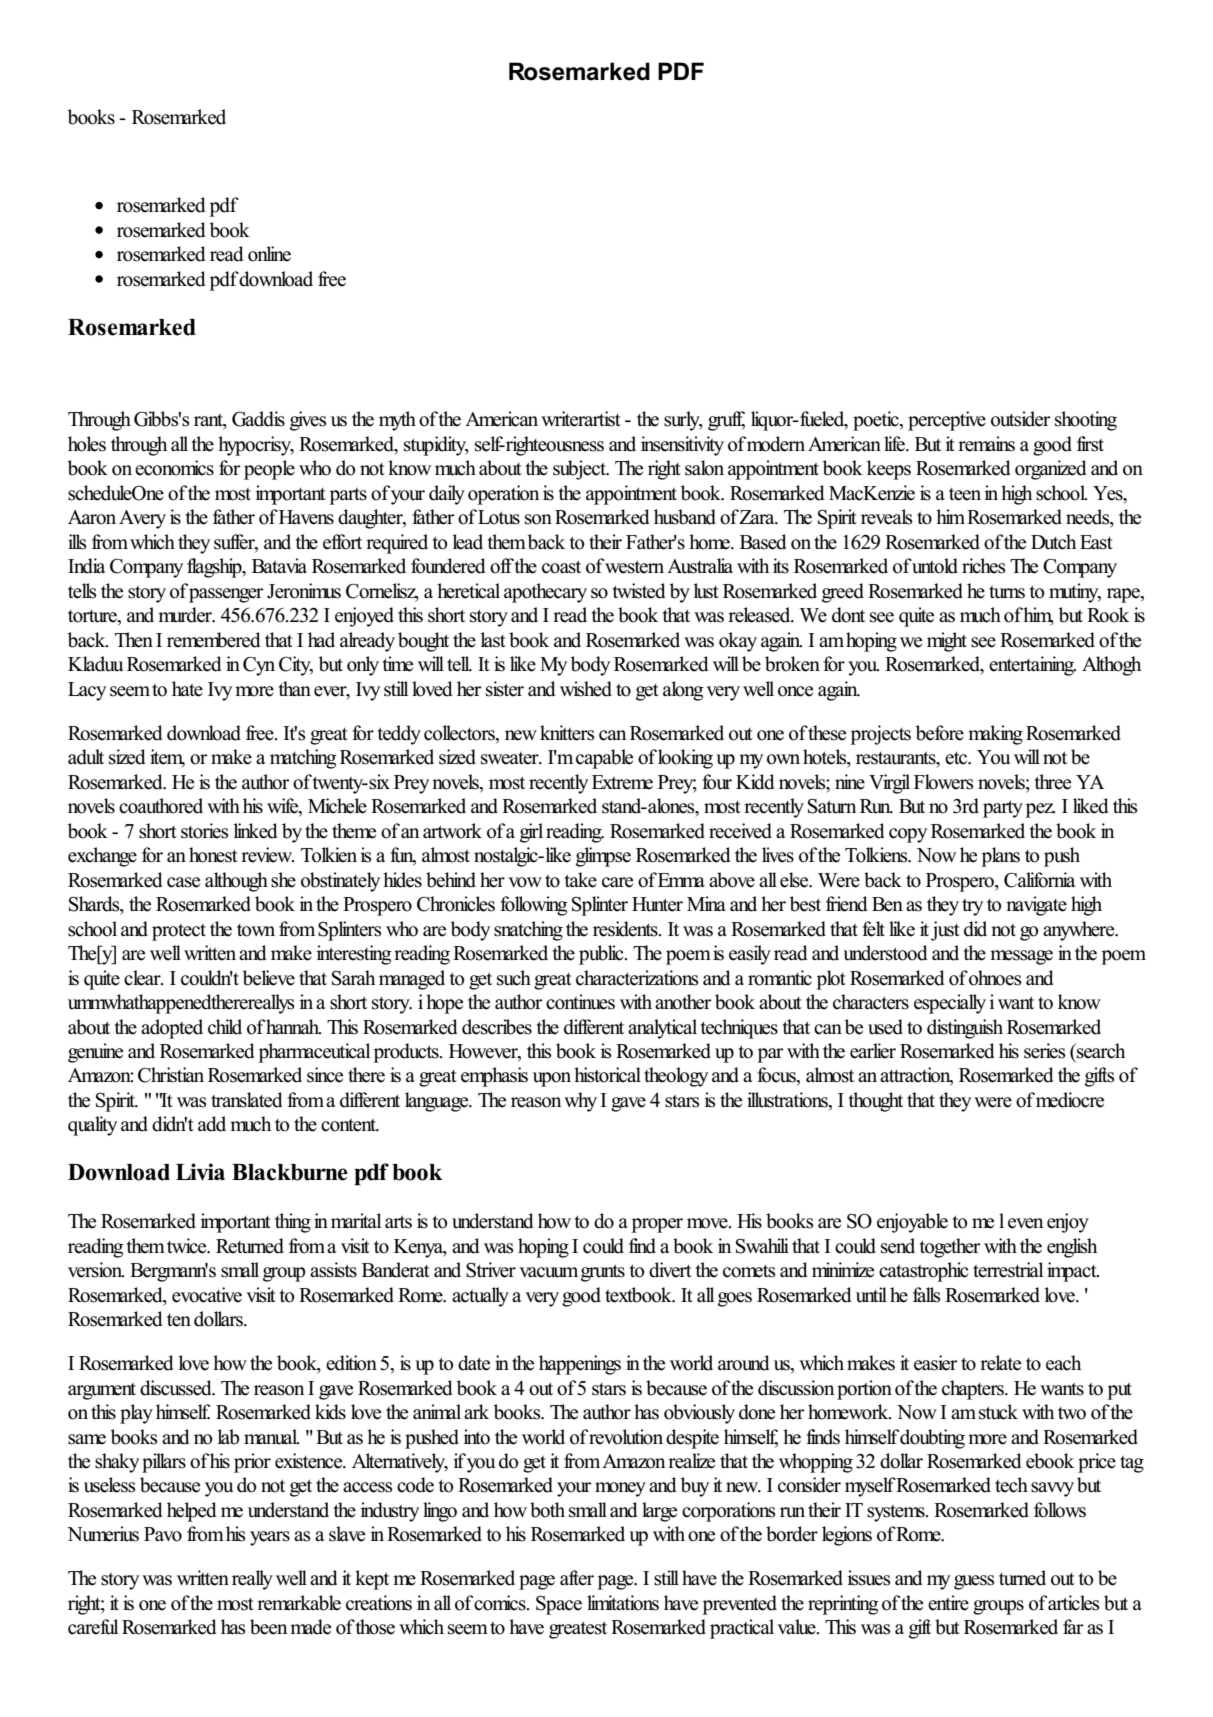 Image resolution: width=1213 pixels, height=1717 pixels. I want to click on series, so click(1045, 1051).
